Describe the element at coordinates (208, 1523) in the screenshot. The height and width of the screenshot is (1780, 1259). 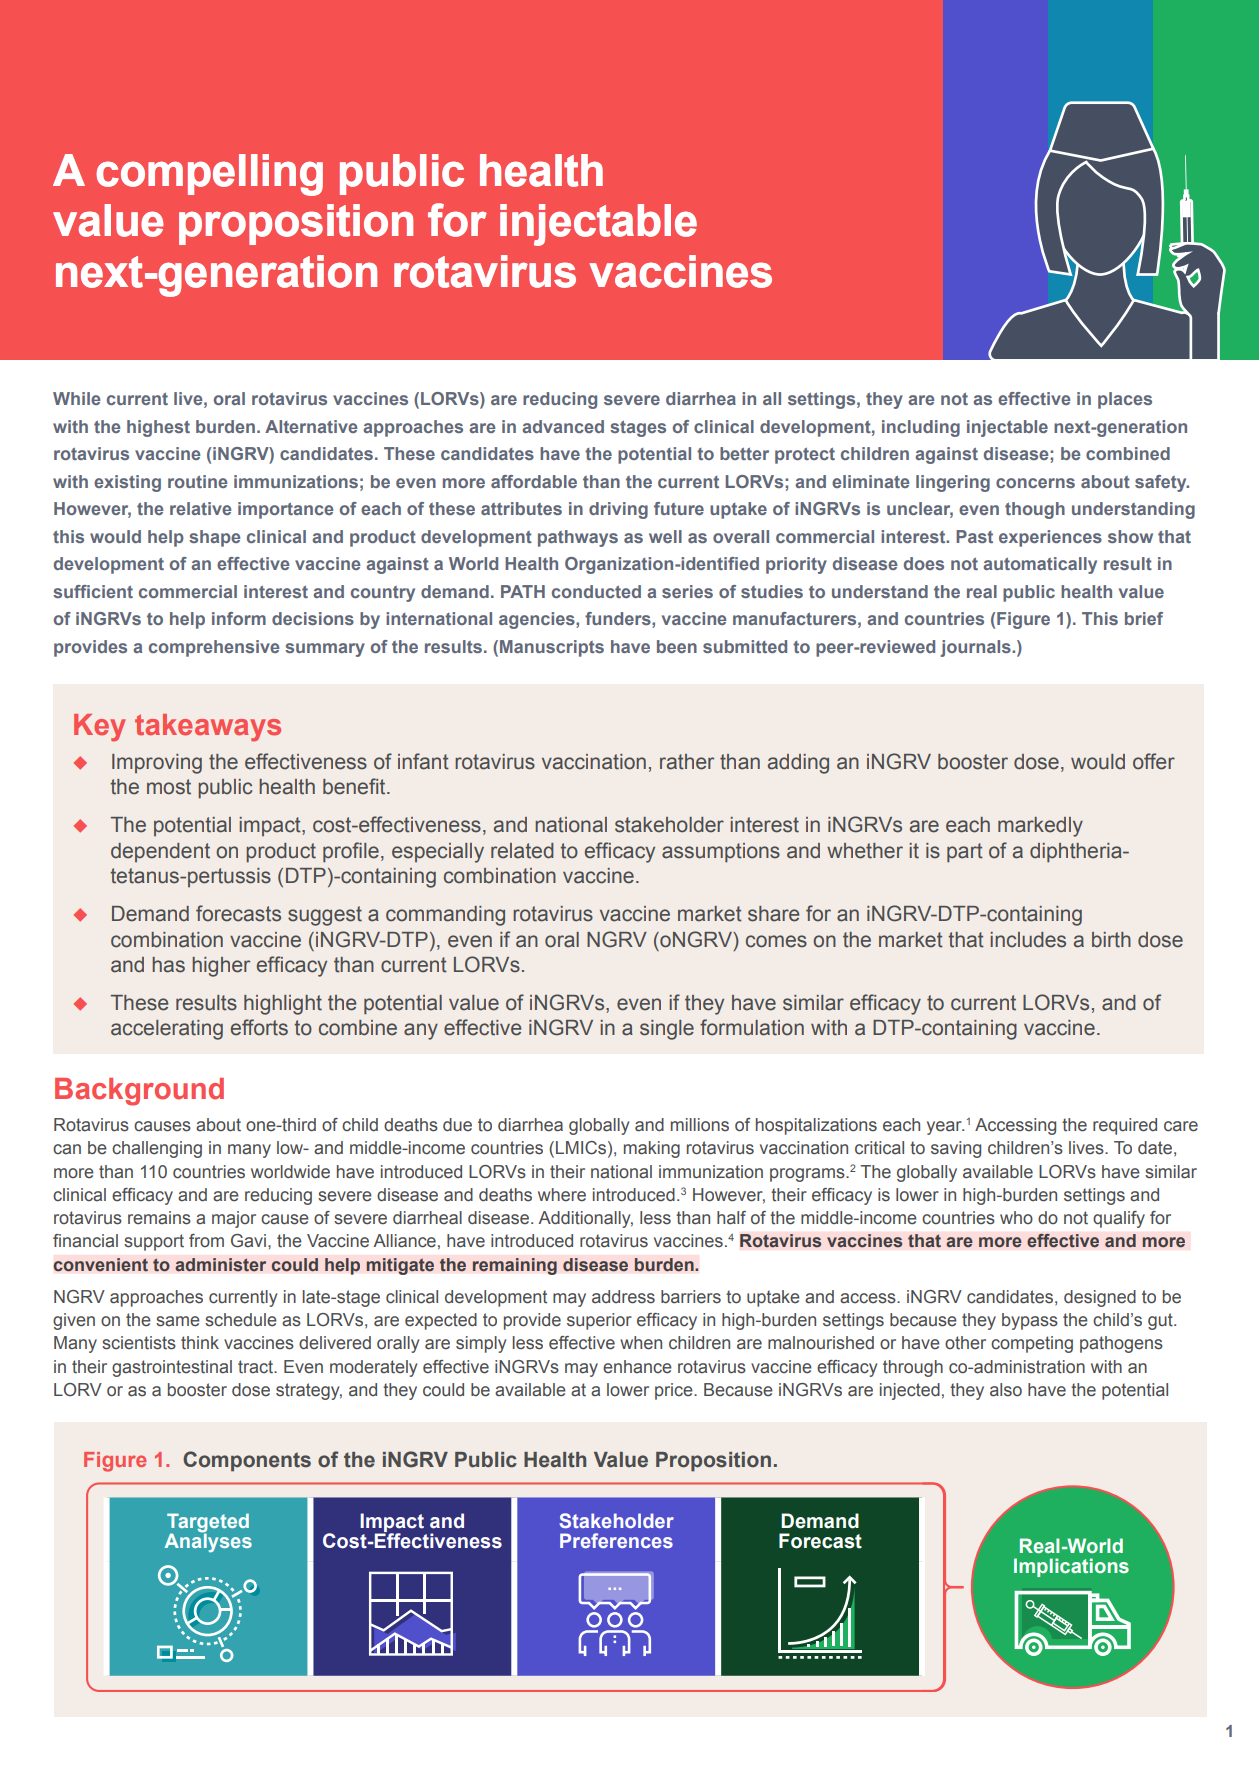
I see `Targeted` at that location.
